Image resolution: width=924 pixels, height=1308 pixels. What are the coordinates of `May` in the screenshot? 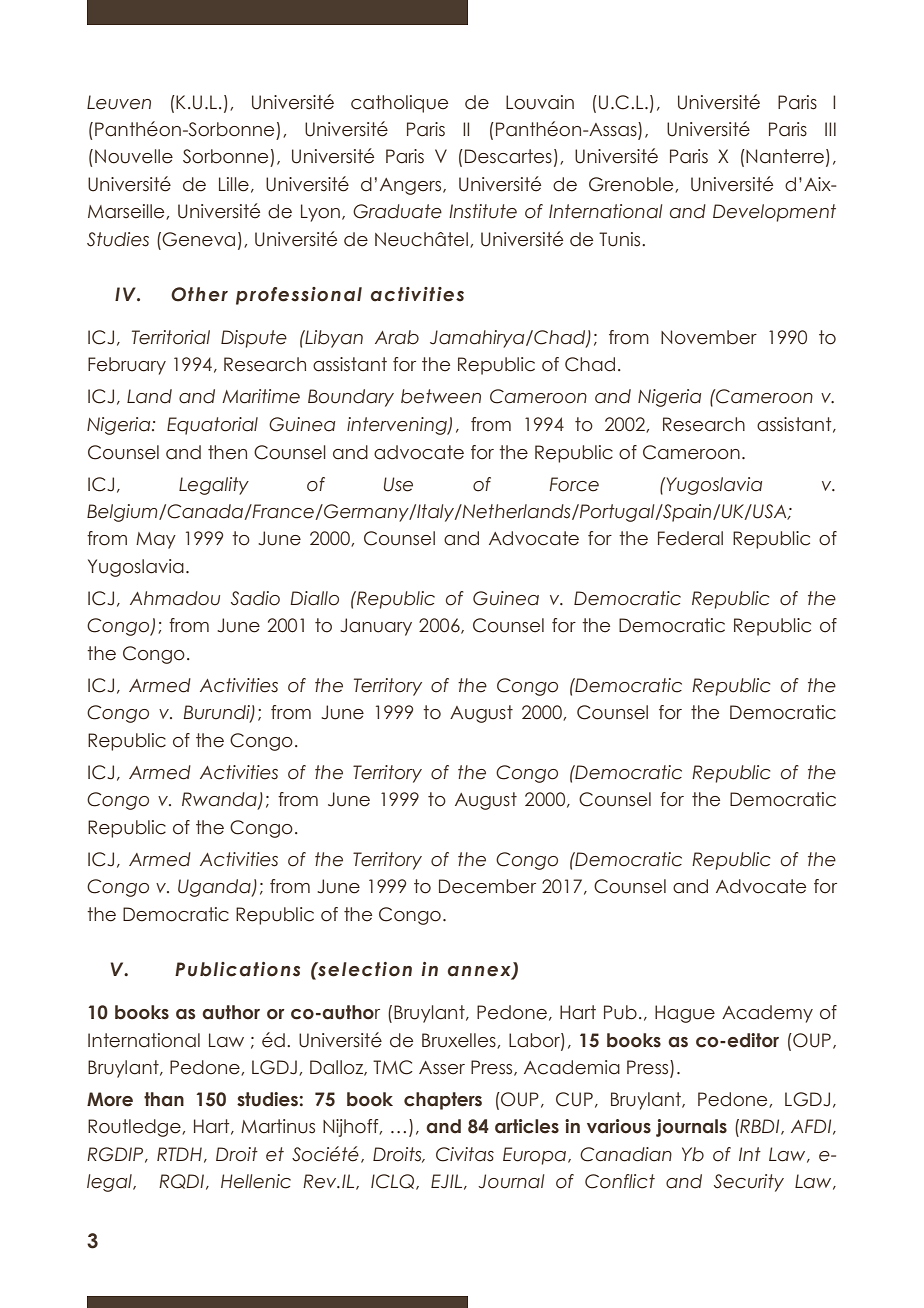 It's located at (156, 540).
